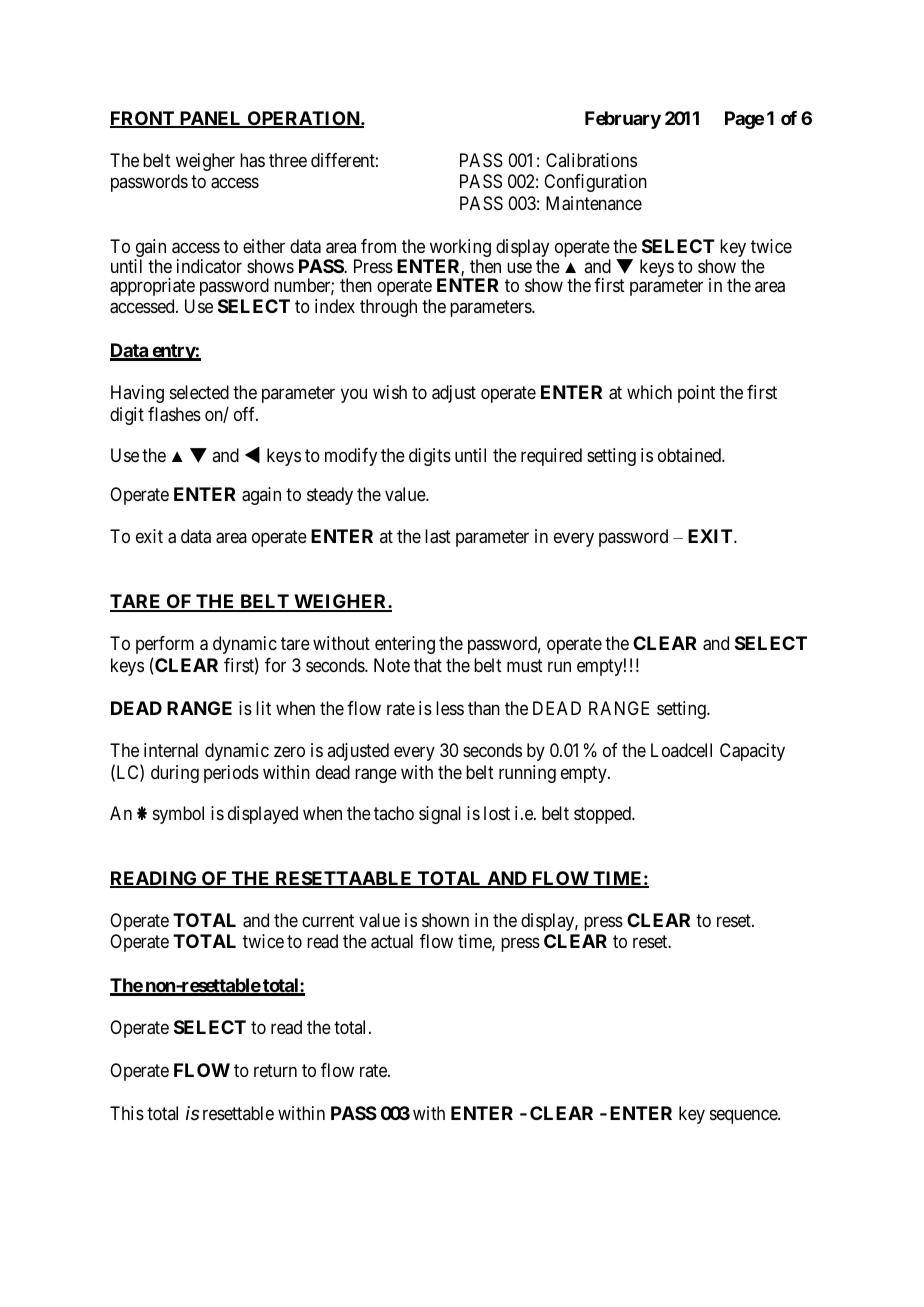  Describe the element at coordinates (623, 120) in the page. I see `February` at that location.
